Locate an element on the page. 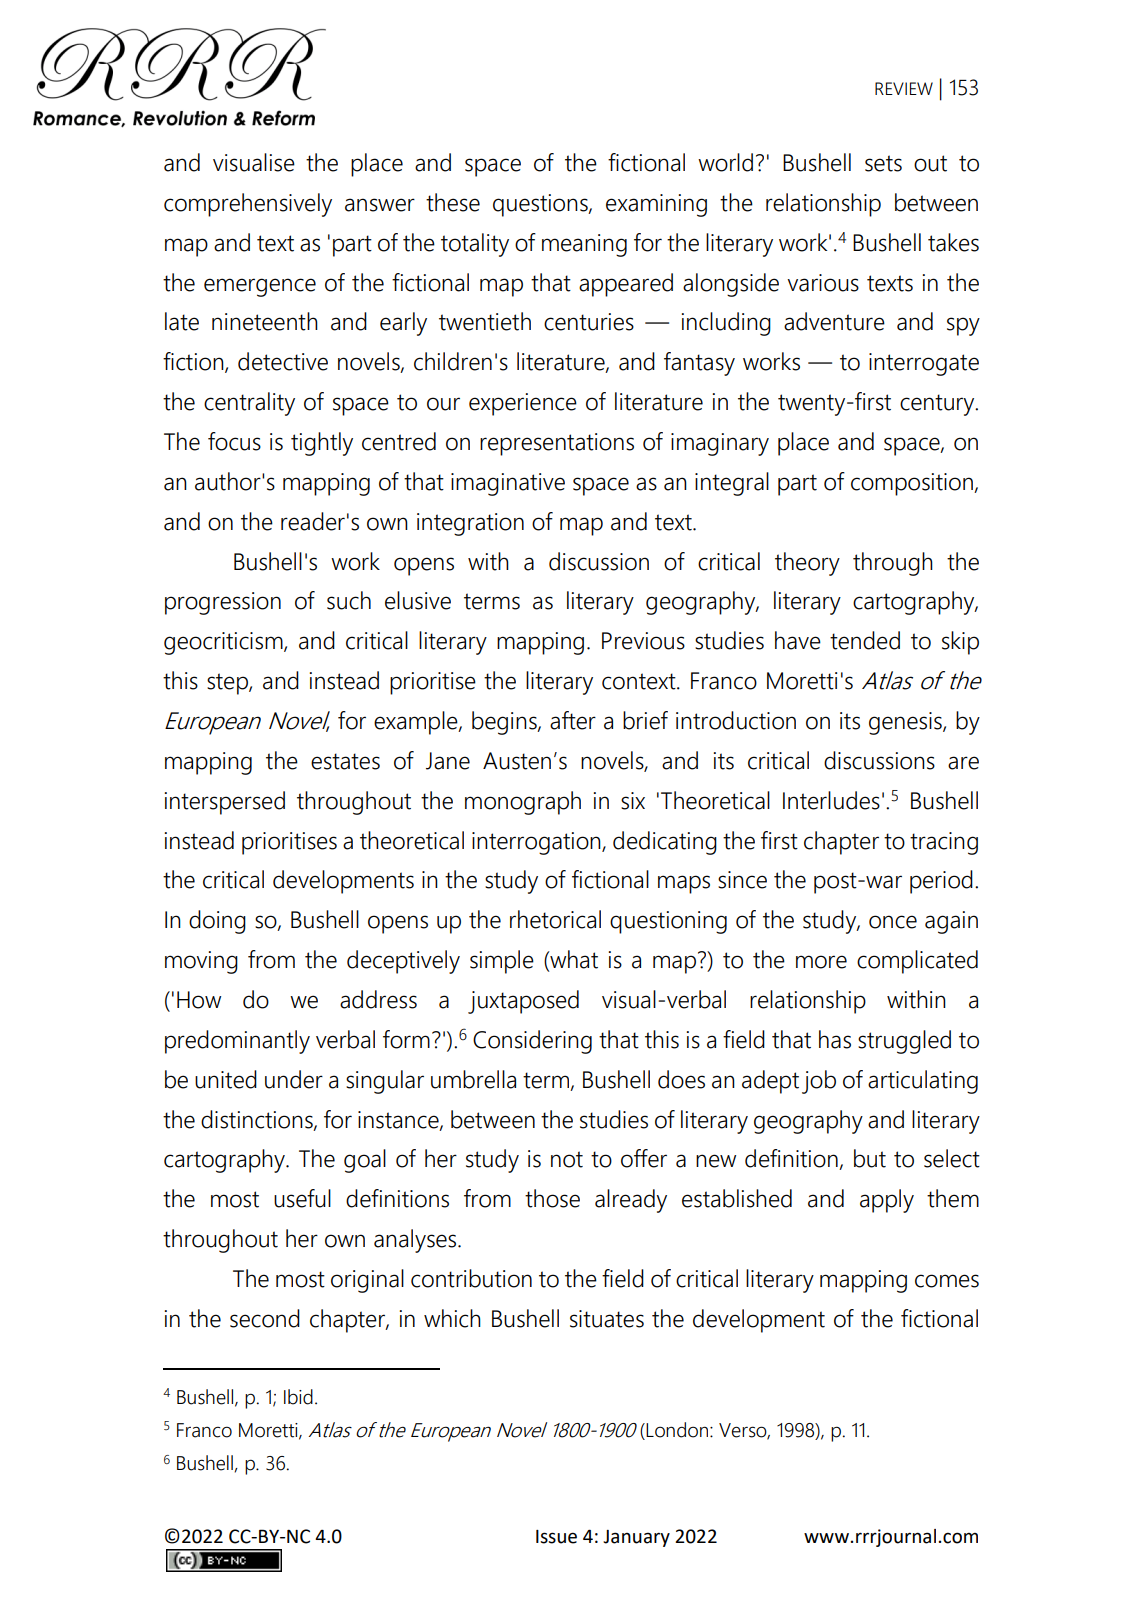 Image resolution: width=1143 pixels, height=1617 pixels. comprehensively is located at coordinates (248, 205).
